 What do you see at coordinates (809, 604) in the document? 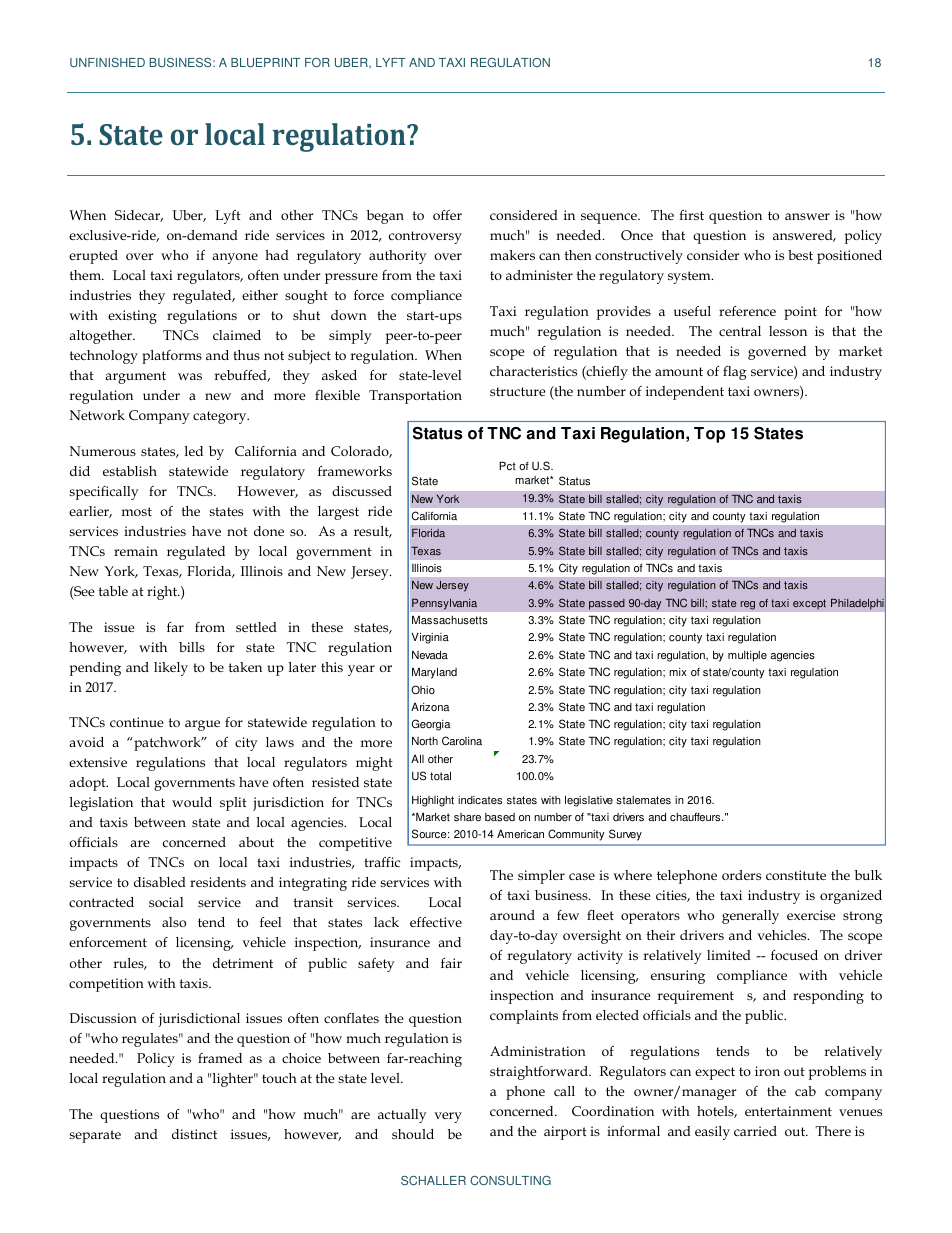
I see `except` at bounding box center [809, 604].
